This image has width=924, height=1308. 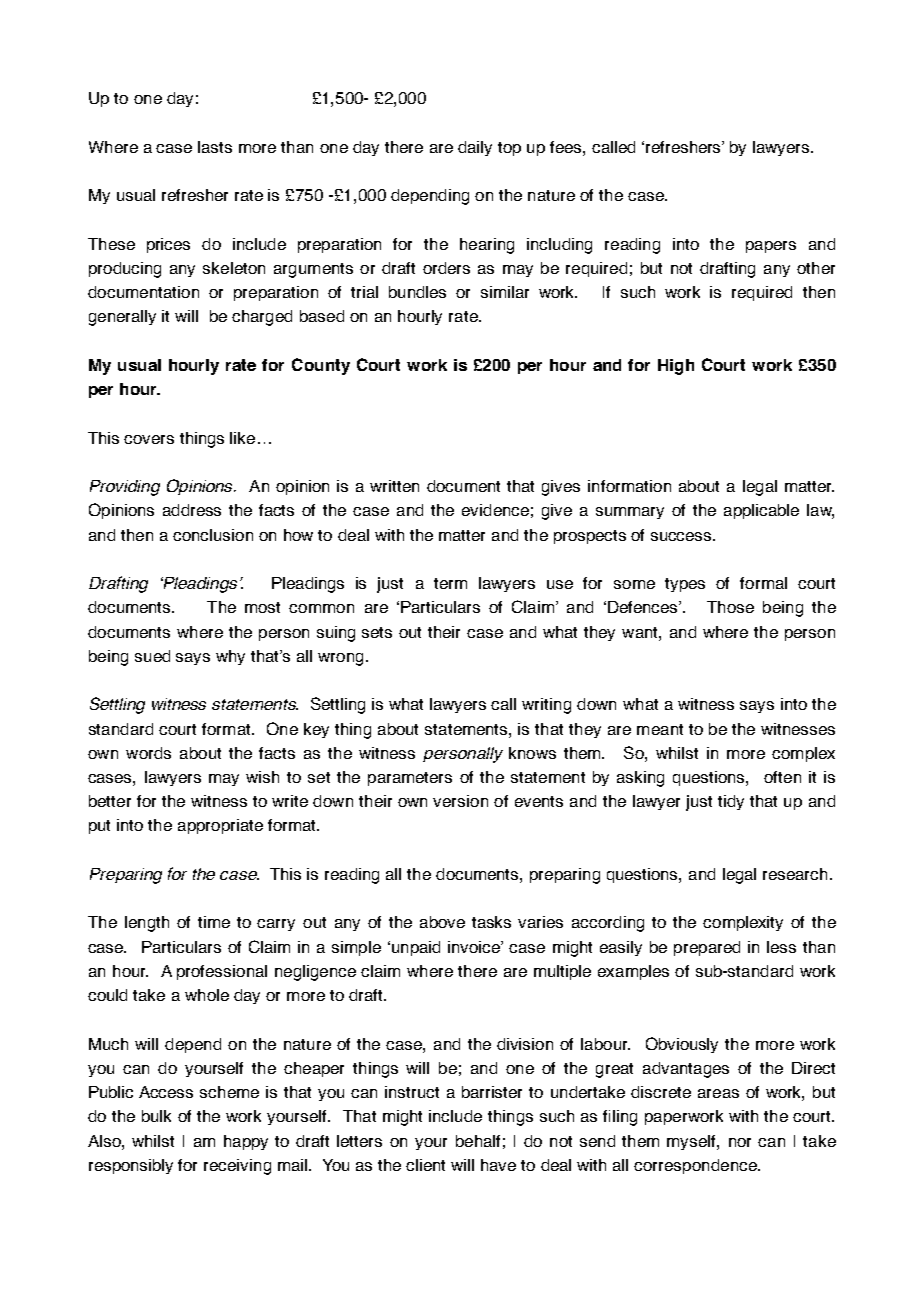 I want to click on tidy, so click(x=731, y=802).
